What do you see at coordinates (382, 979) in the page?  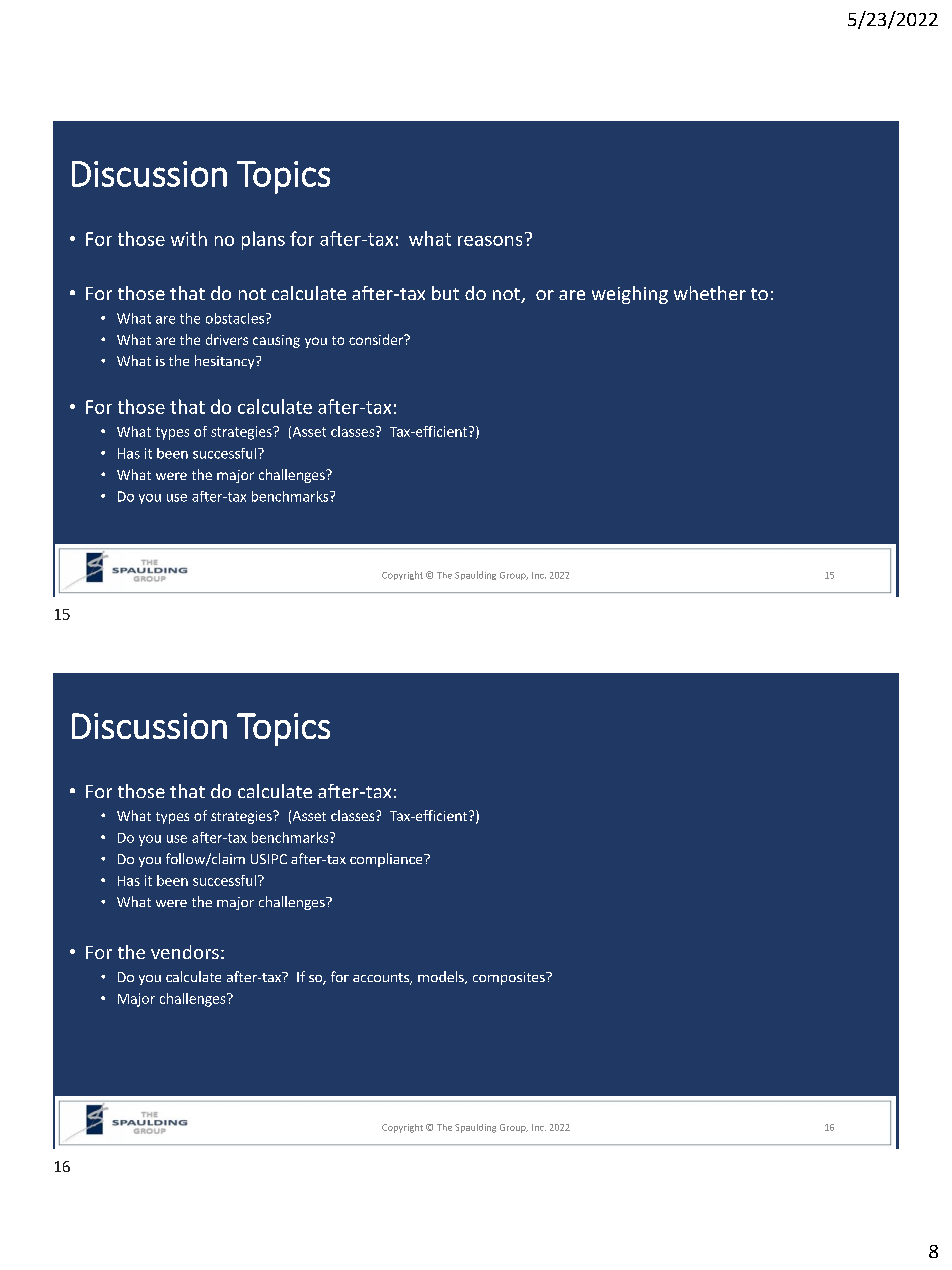 I see `accounts` at bounding box center [382, 979].
